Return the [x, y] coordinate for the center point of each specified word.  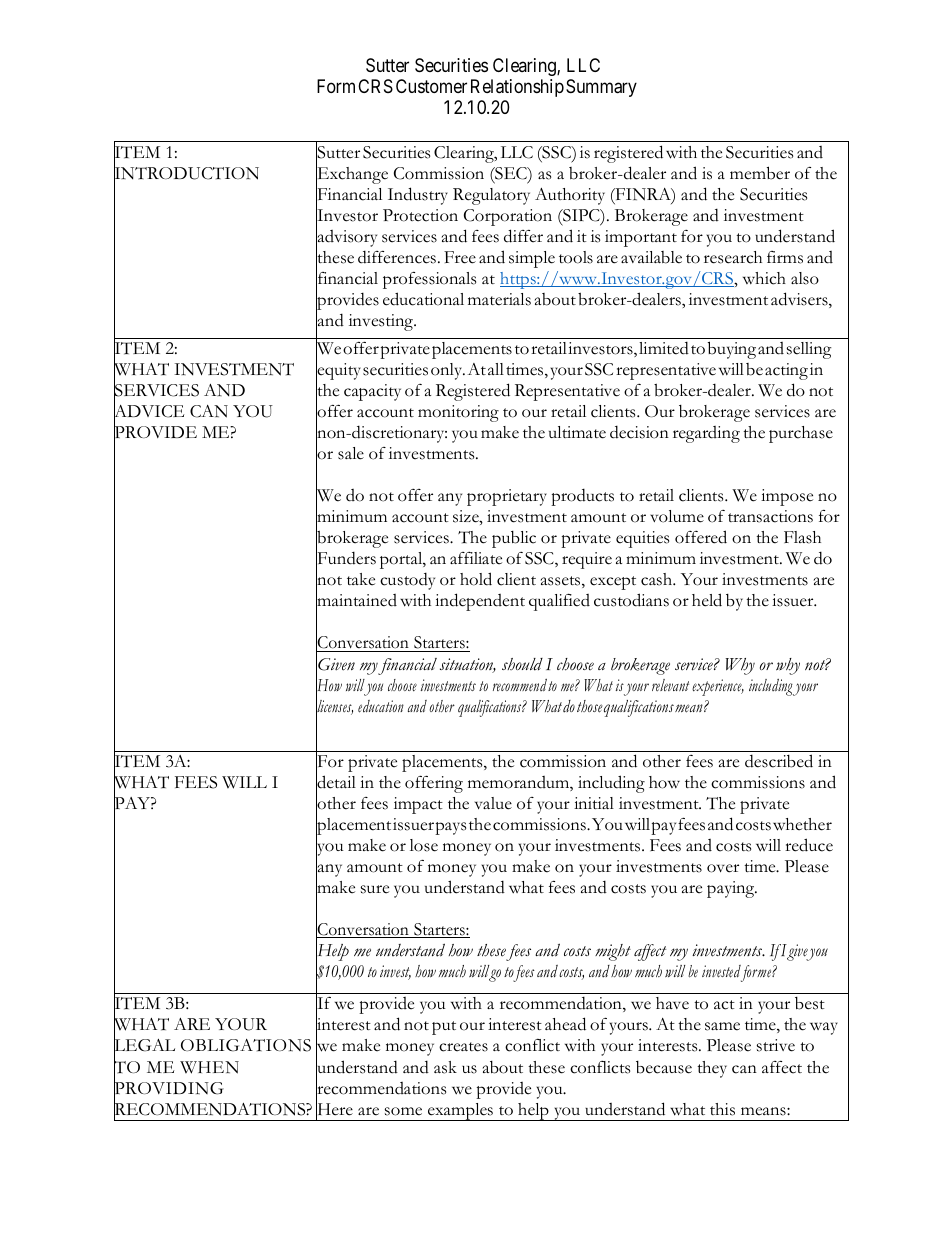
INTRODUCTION [186, 173]
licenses [334, 706]
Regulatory [491, 196]
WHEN [209, 1067]
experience [718, 687]
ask [445, 1067]
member [760, 173]
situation [468, 665]
